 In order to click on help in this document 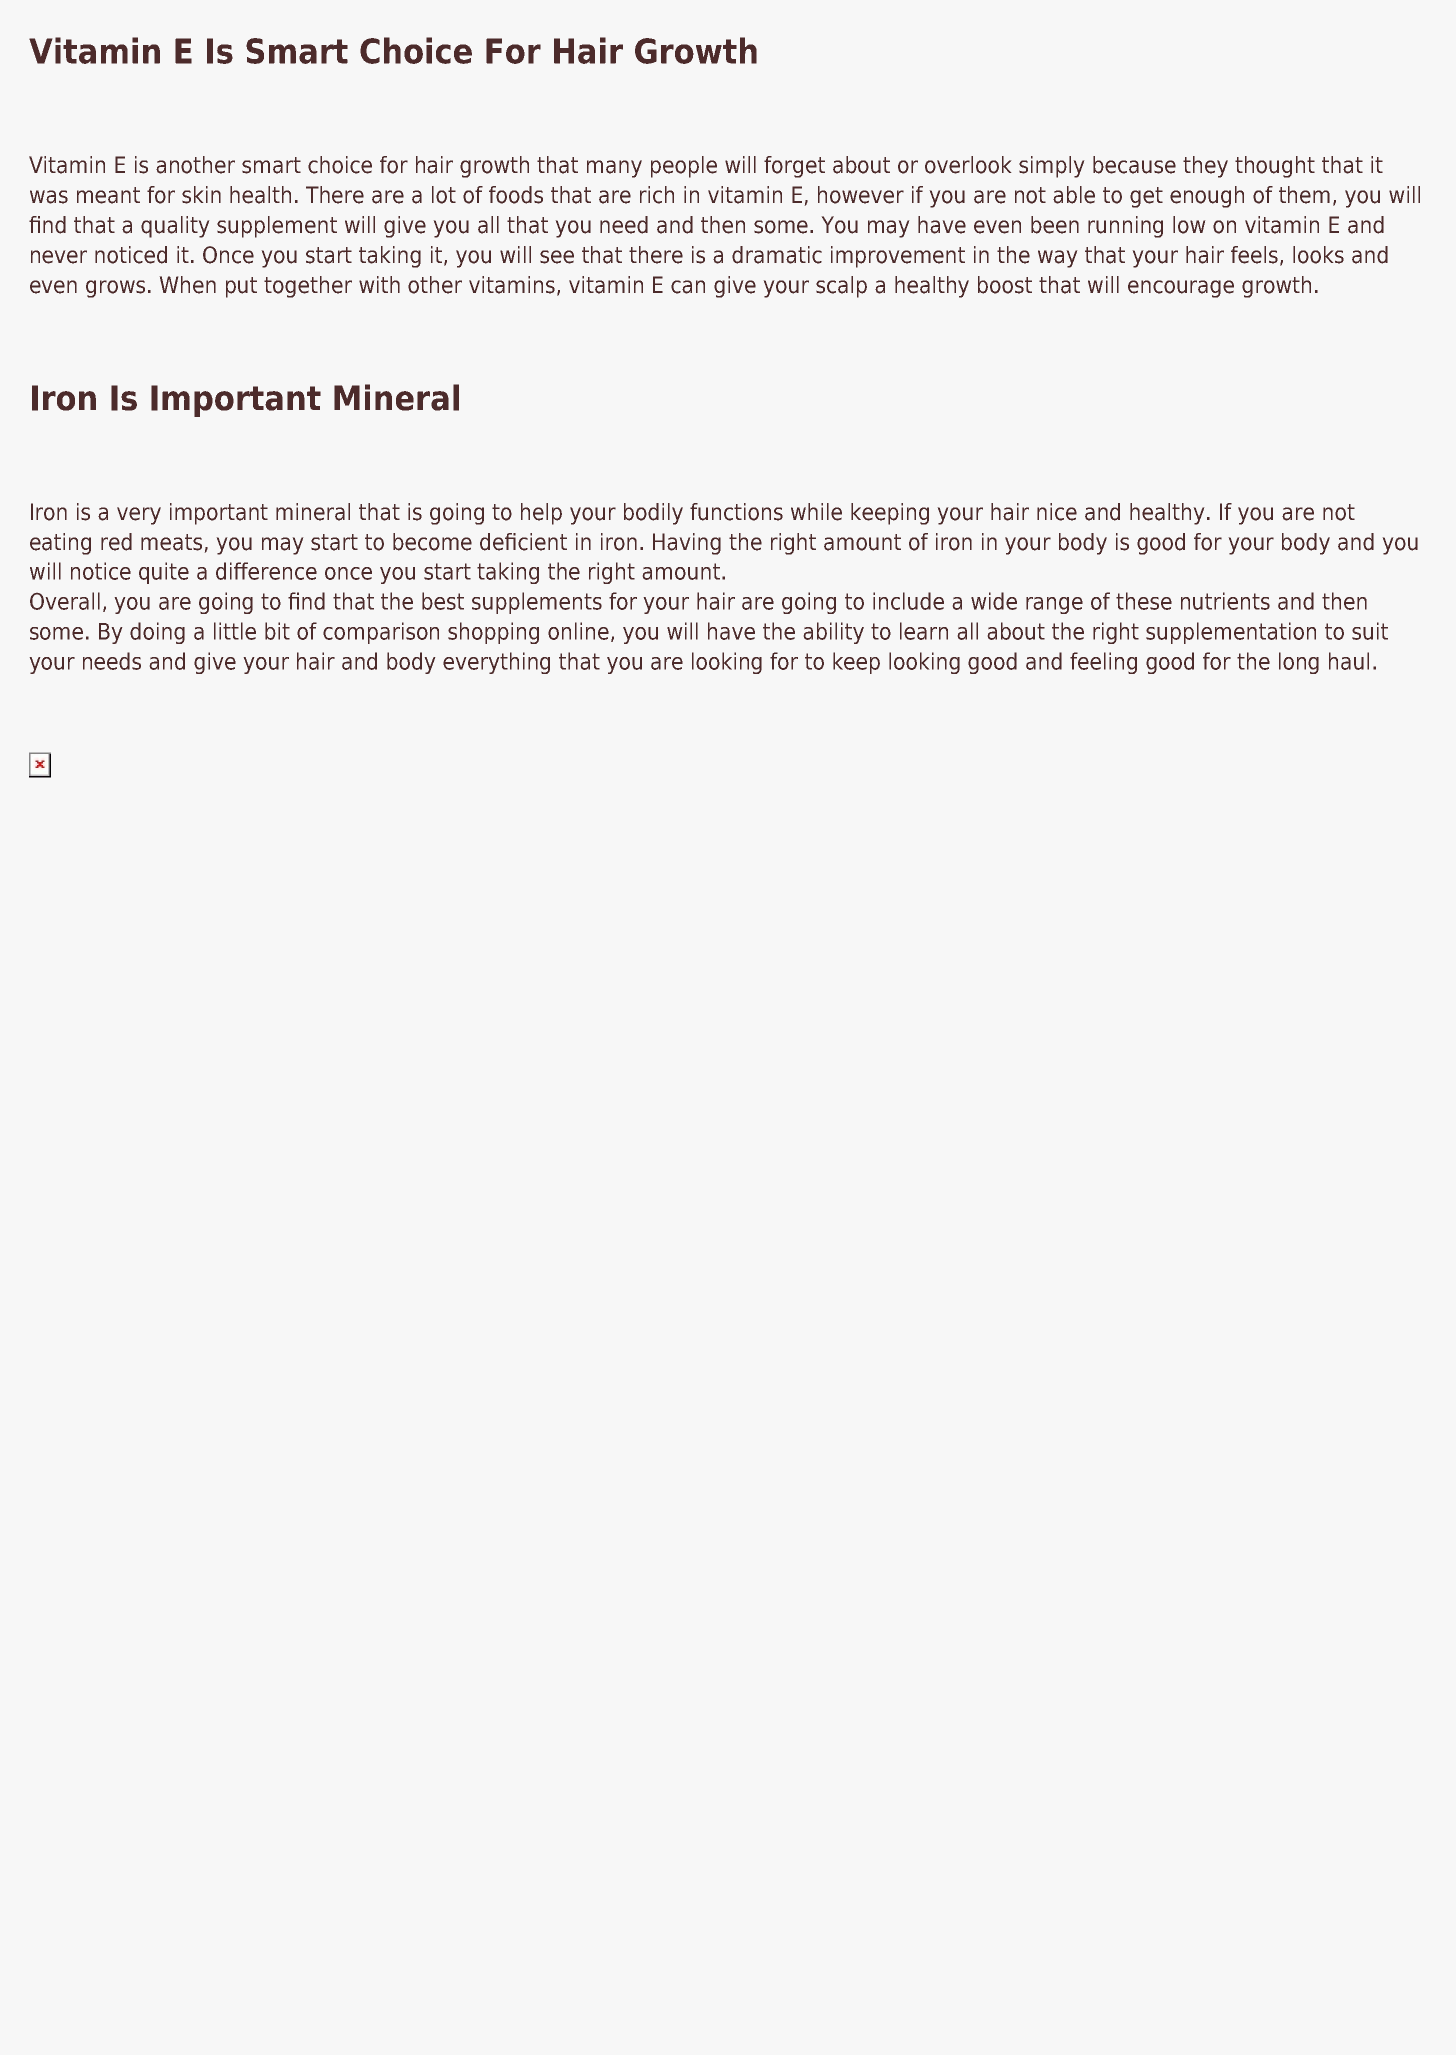, I will do `click(541, 514)`.
